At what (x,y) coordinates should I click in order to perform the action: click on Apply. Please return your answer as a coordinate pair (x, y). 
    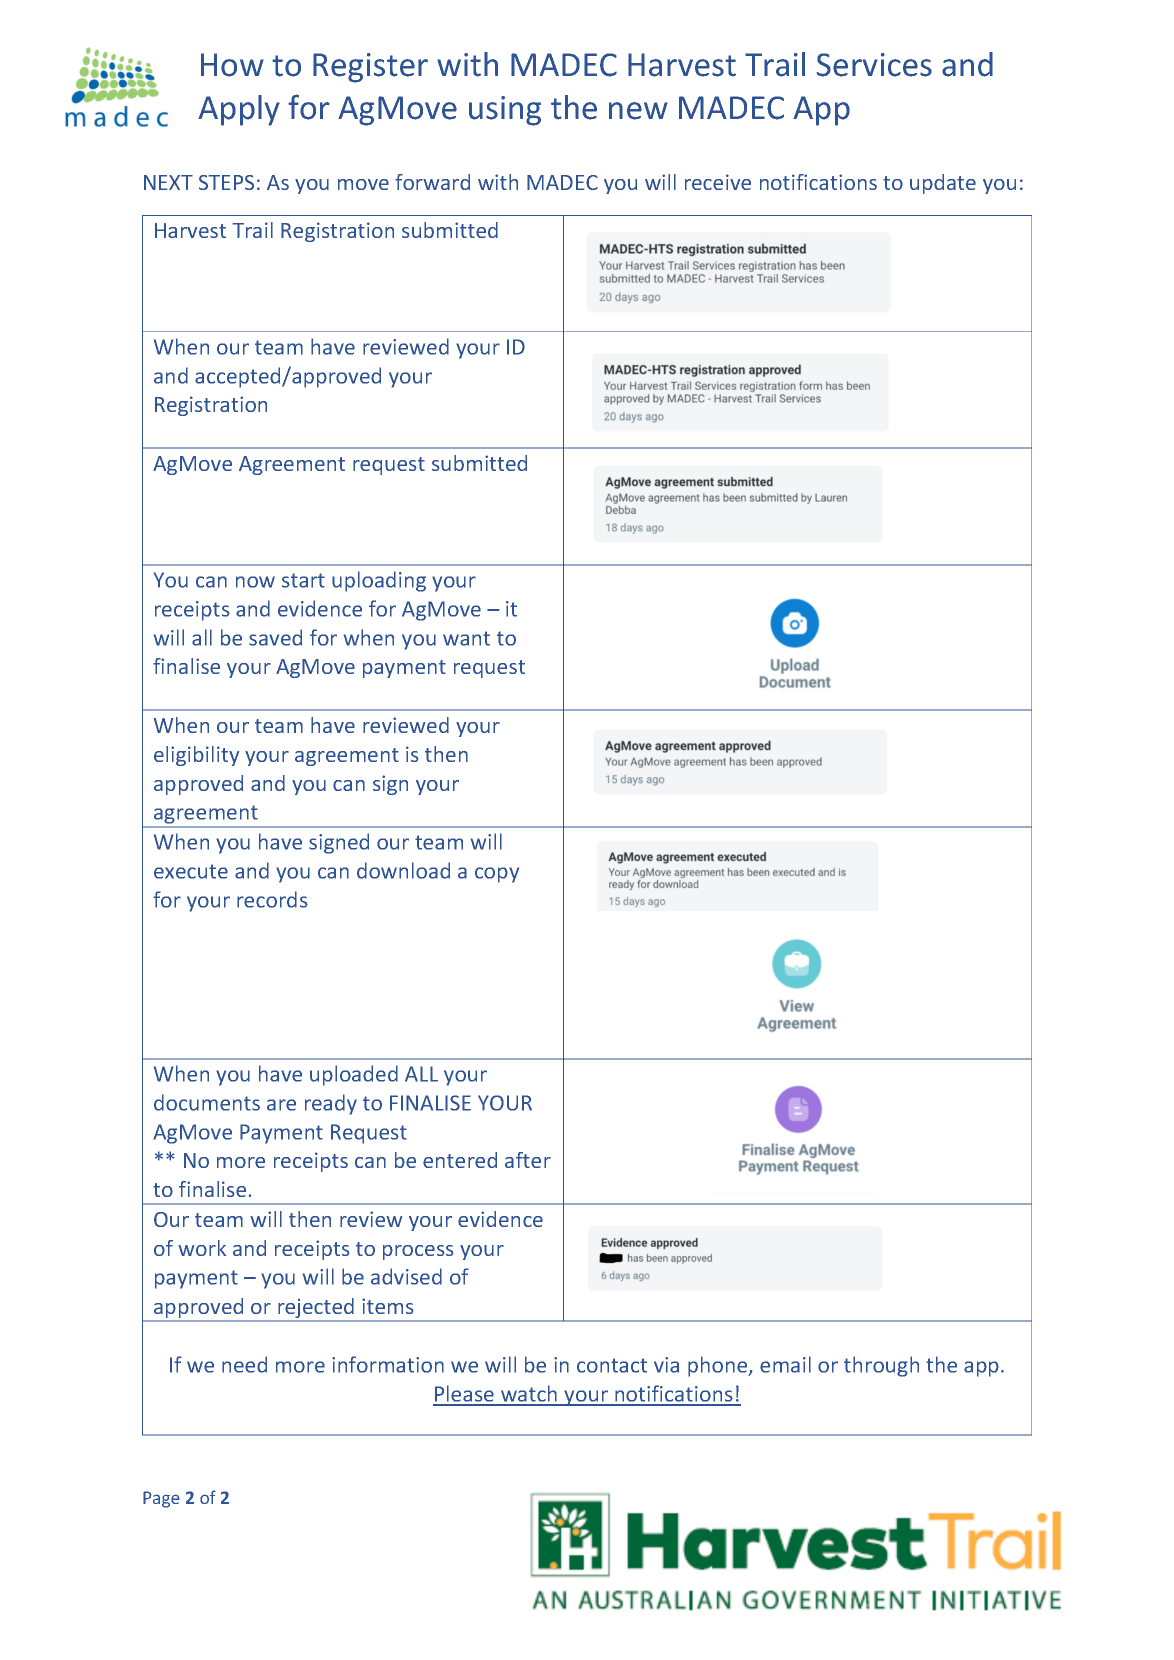
    Looking at the image, I should click on (239, 110).
